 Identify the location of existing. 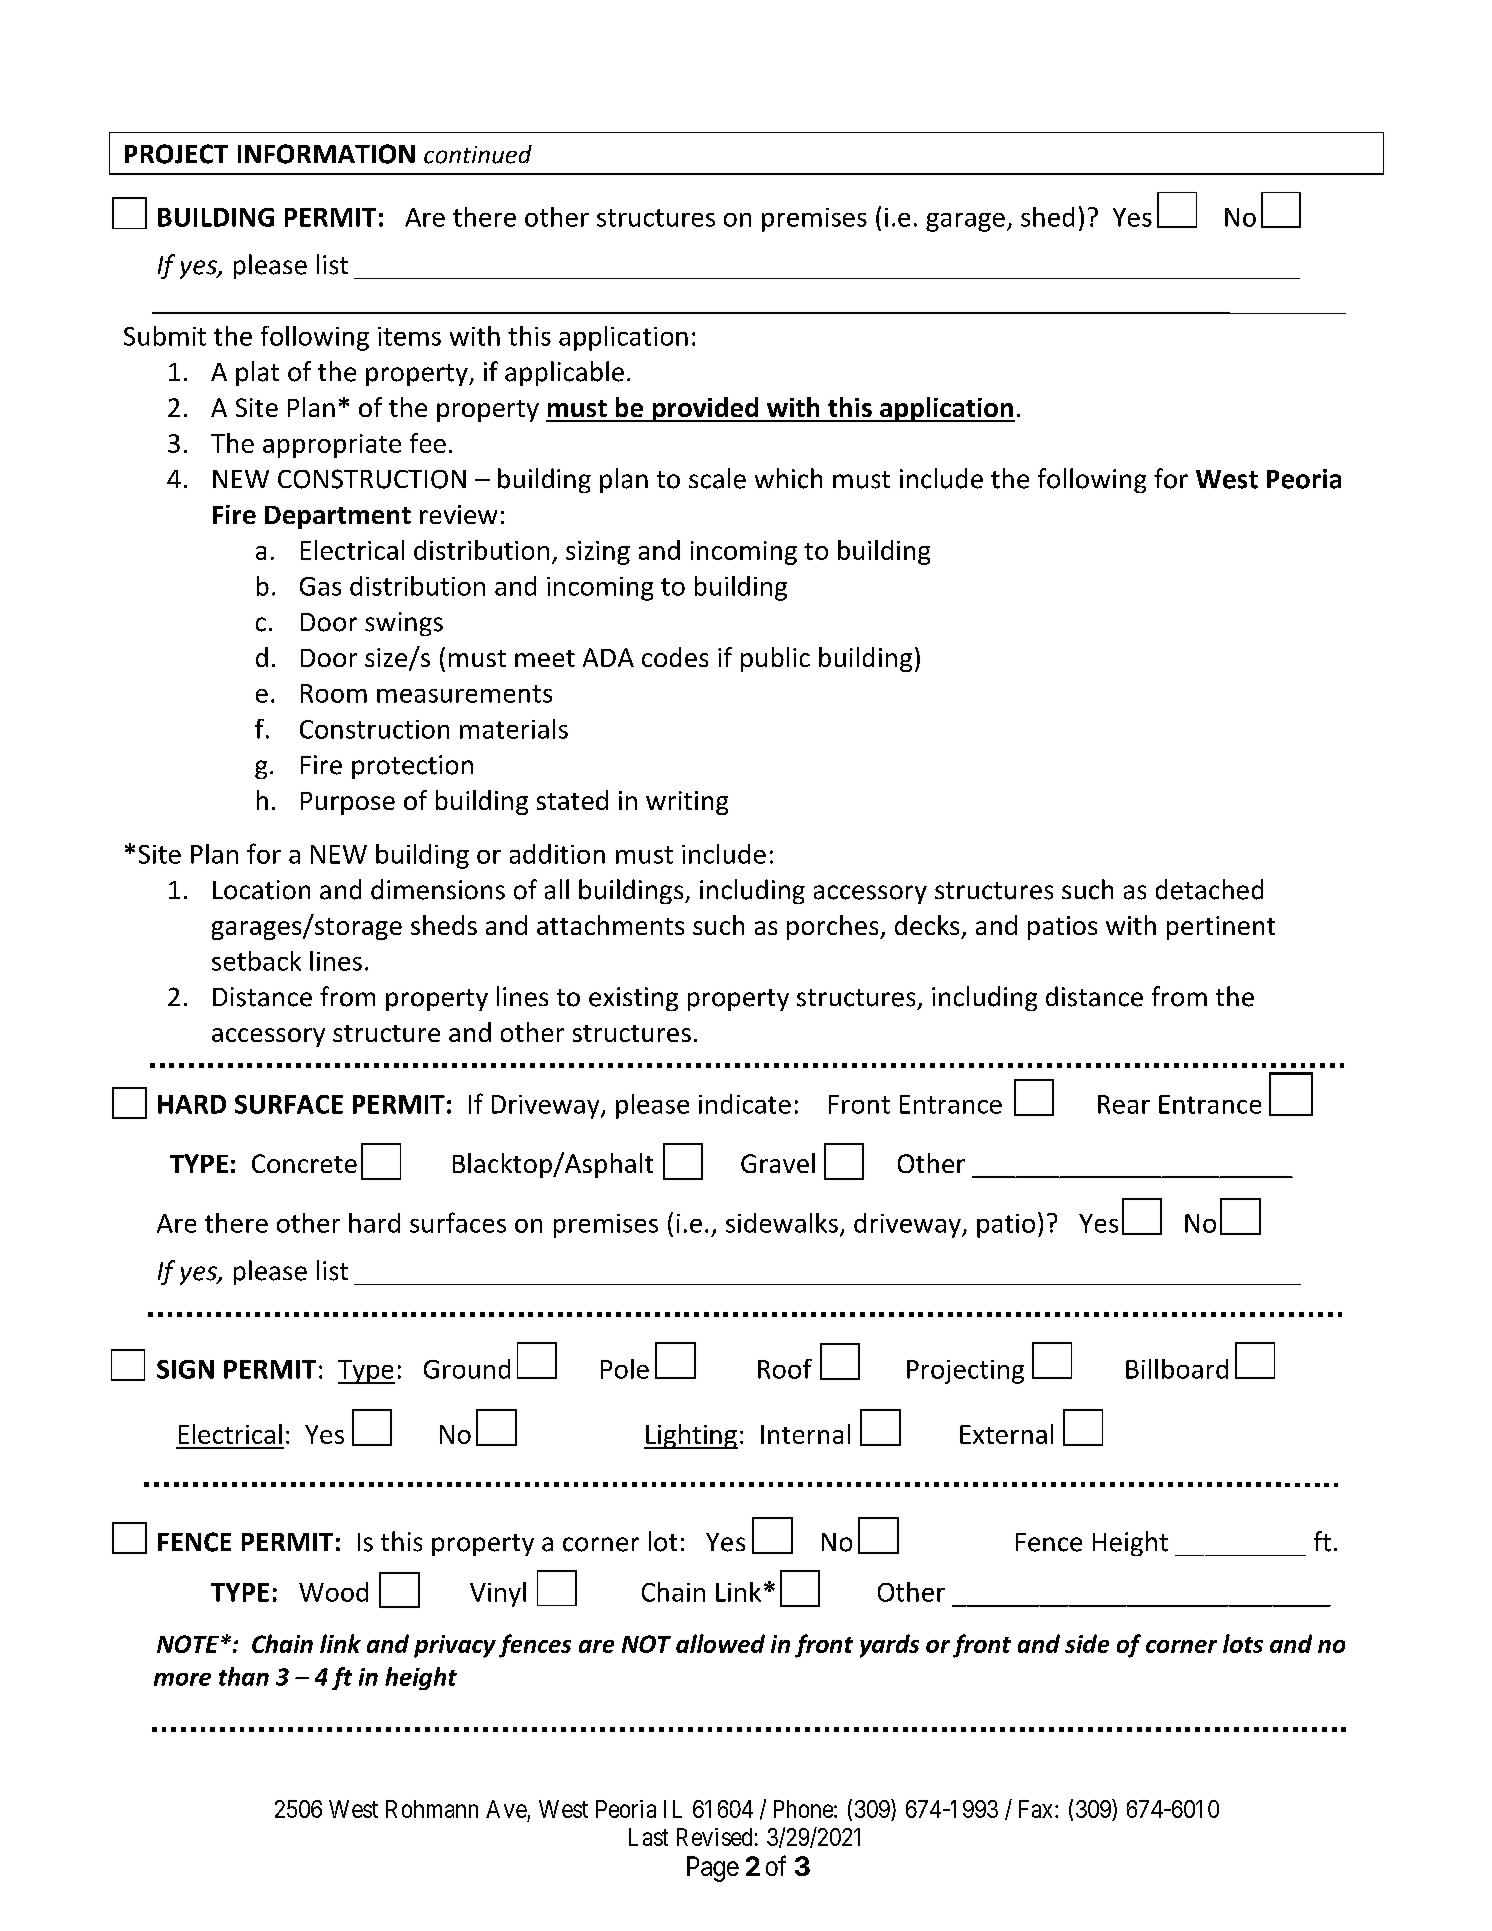
(633, 999).
